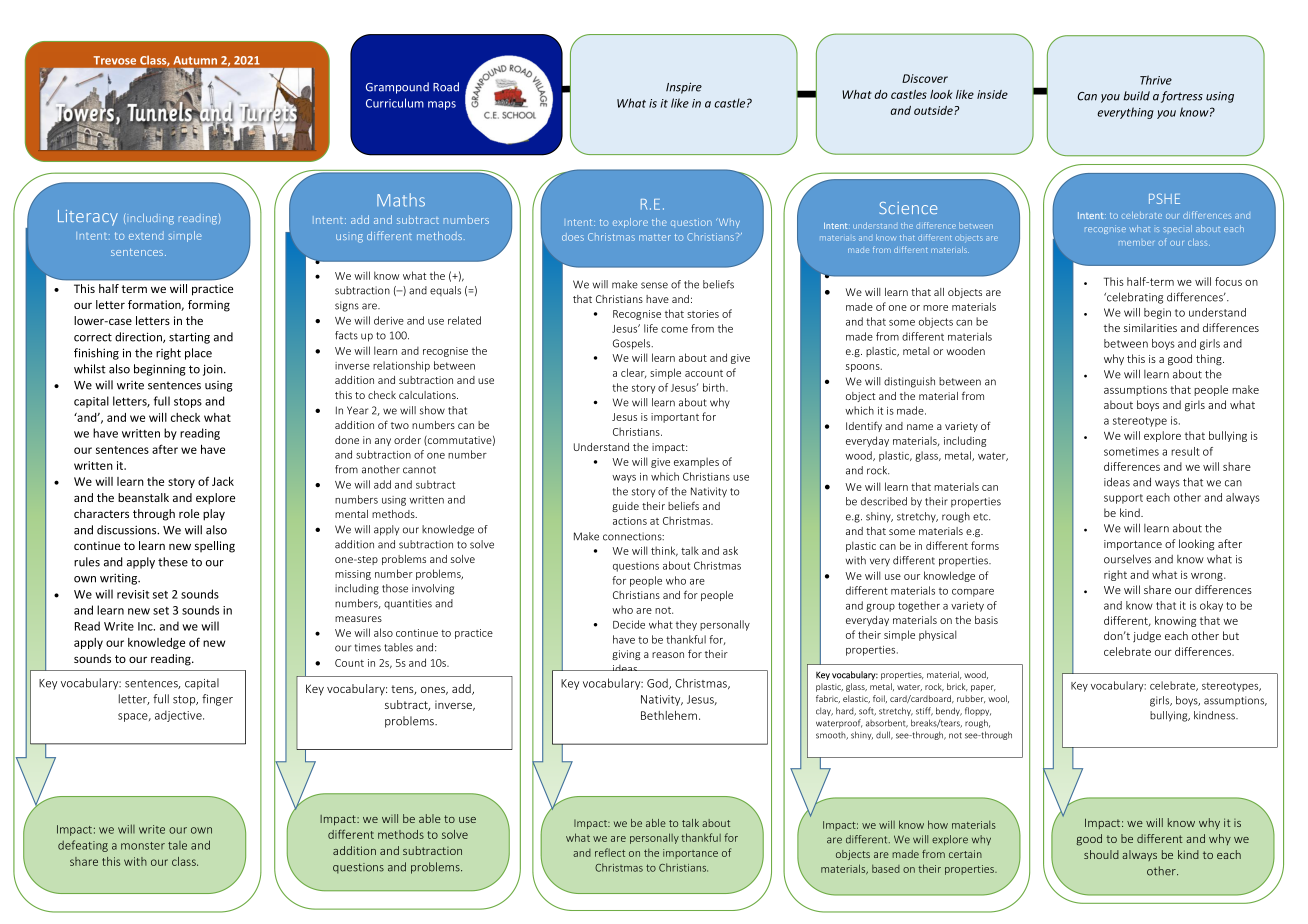 Image resolution: width=1308 pixels, height=924 pixels. What do you see at coordinates (684, 88) in the screenshot?
I see `Inspire` at bounding box center [684, 88].
